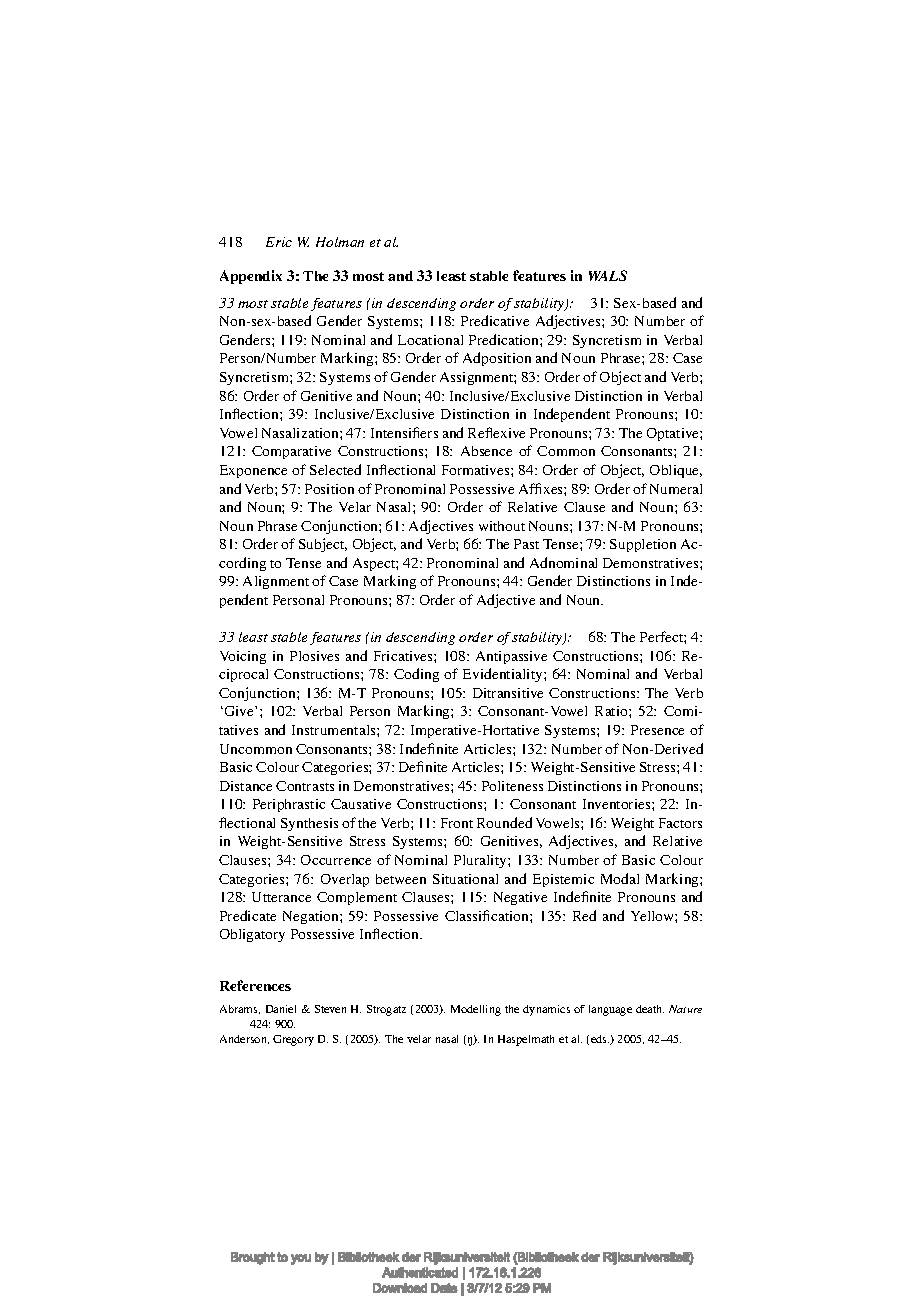 This screenshot has width=924, height=1308. What do you see at coordinates (301, 1259) in the screenshot?
I see `you` at bounding box center [301, 1259].
